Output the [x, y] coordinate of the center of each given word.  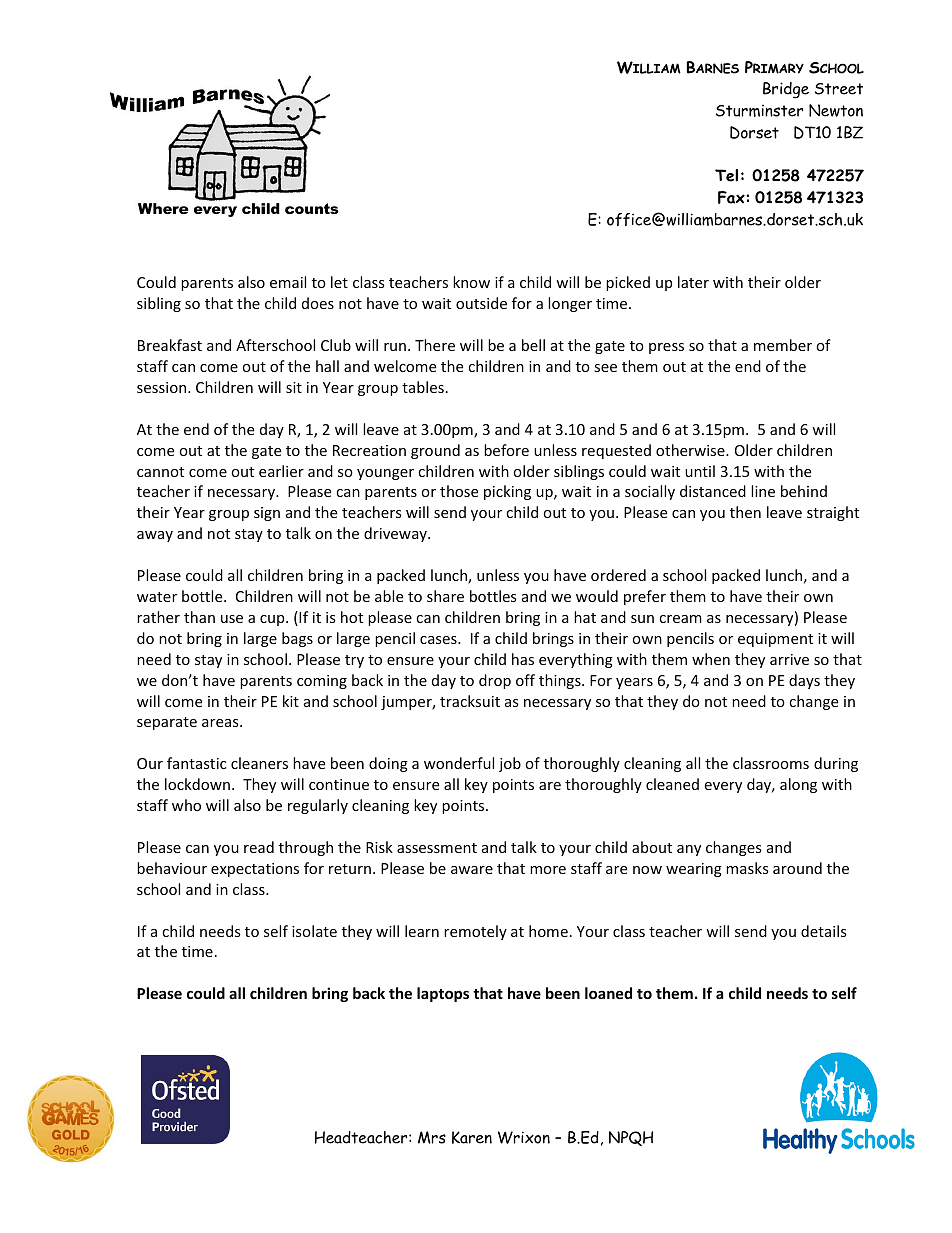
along [798, 785]
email [288, 282]
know [471, 282]
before [506, 450]
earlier [281, 471]
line [763, 491]
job [510, 764]
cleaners [259, 763]
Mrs [432, 1137]
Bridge [786, 90]
